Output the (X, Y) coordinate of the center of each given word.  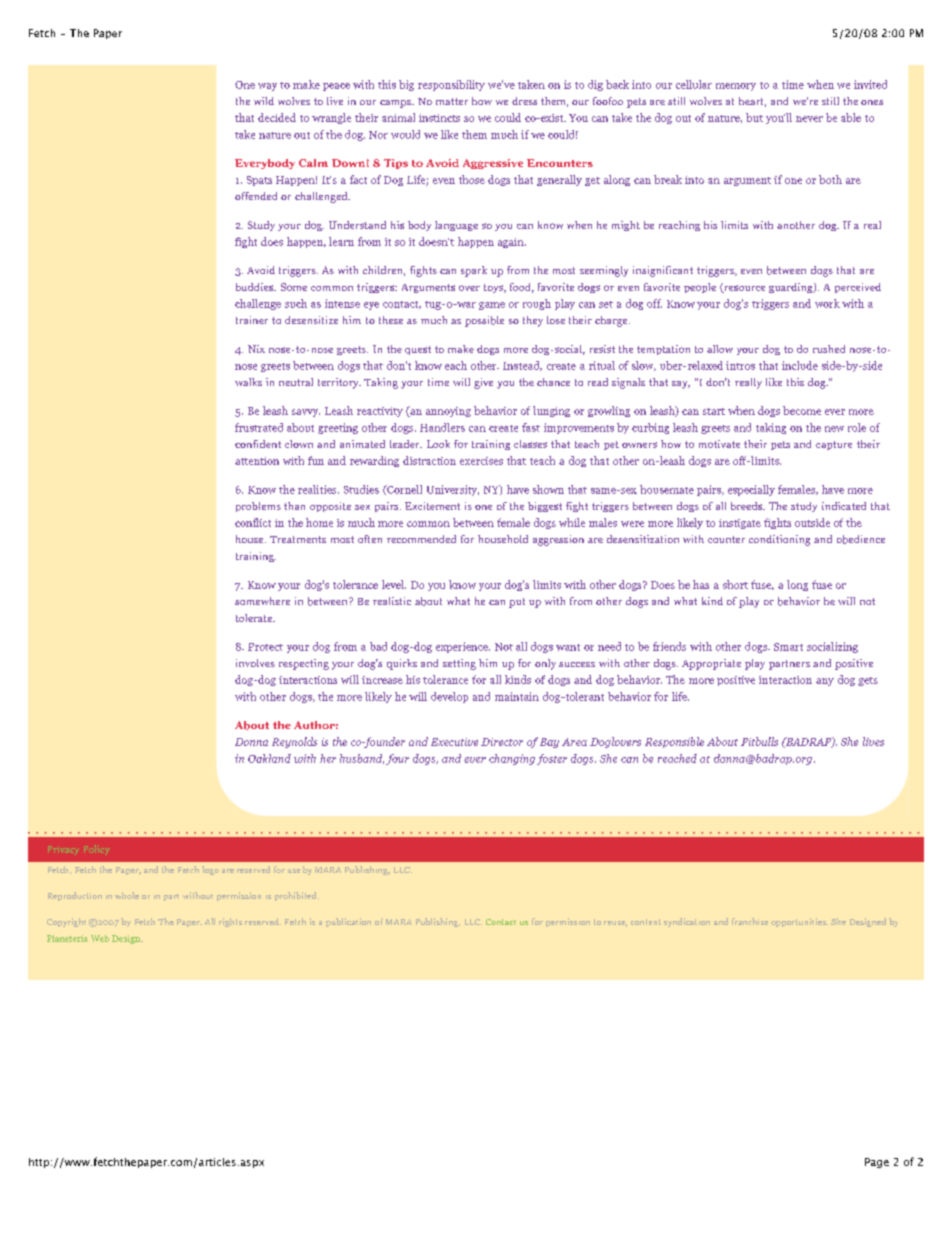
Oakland (269, 758)
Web (100, 938)
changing (512, 759)
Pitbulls (759, 741)
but (754, 117)
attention (257, 461)
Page (877, 1163)
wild (264, 101)
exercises (481, 461)
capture (834, 445)
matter (452, 101)
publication (348, 922)
